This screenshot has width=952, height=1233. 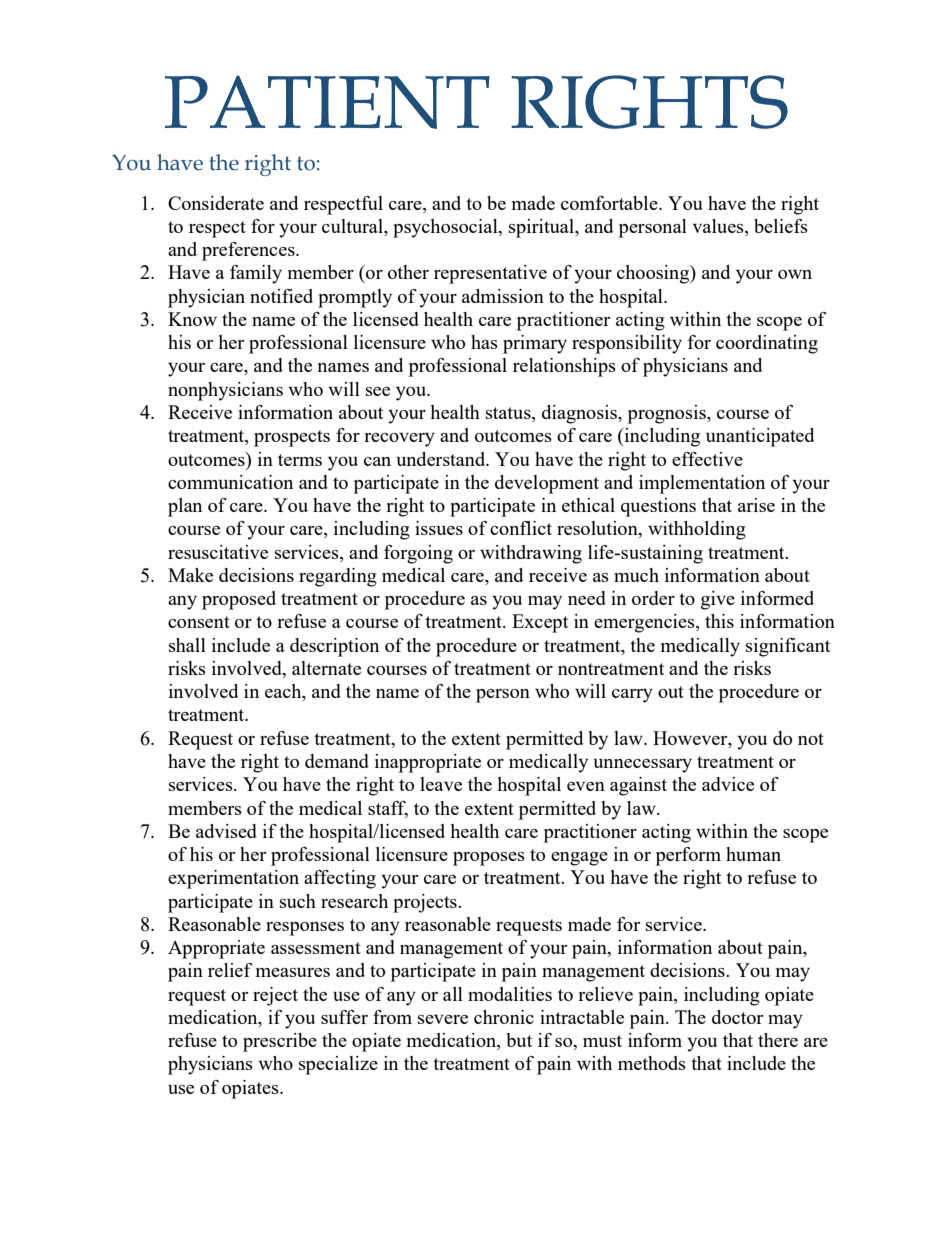 I want to click on Except, so click(x=540, y=623).
